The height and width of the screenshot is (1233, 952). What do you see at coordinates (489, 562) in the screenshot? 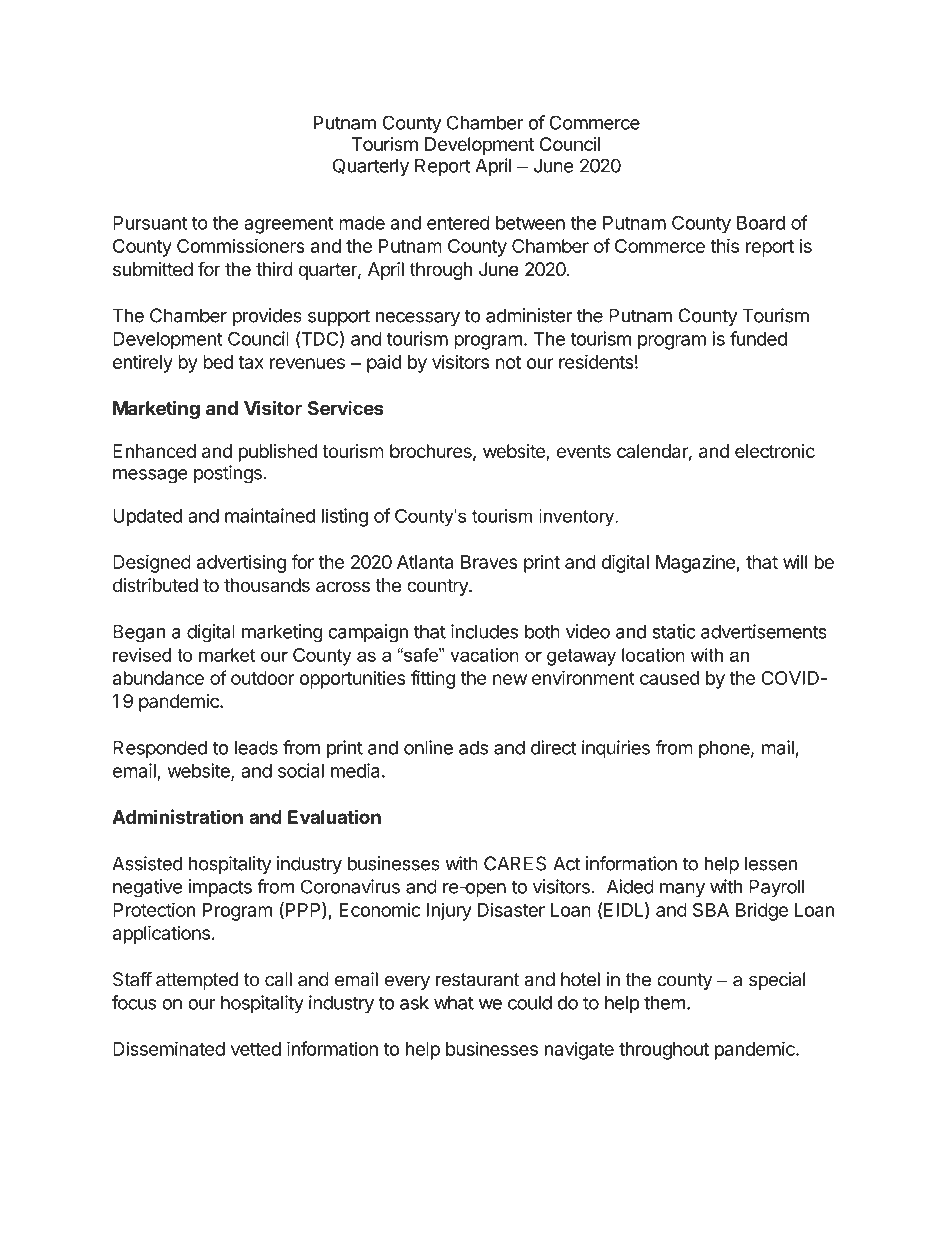
I see `Braves` at bounding box center [489, 562].
